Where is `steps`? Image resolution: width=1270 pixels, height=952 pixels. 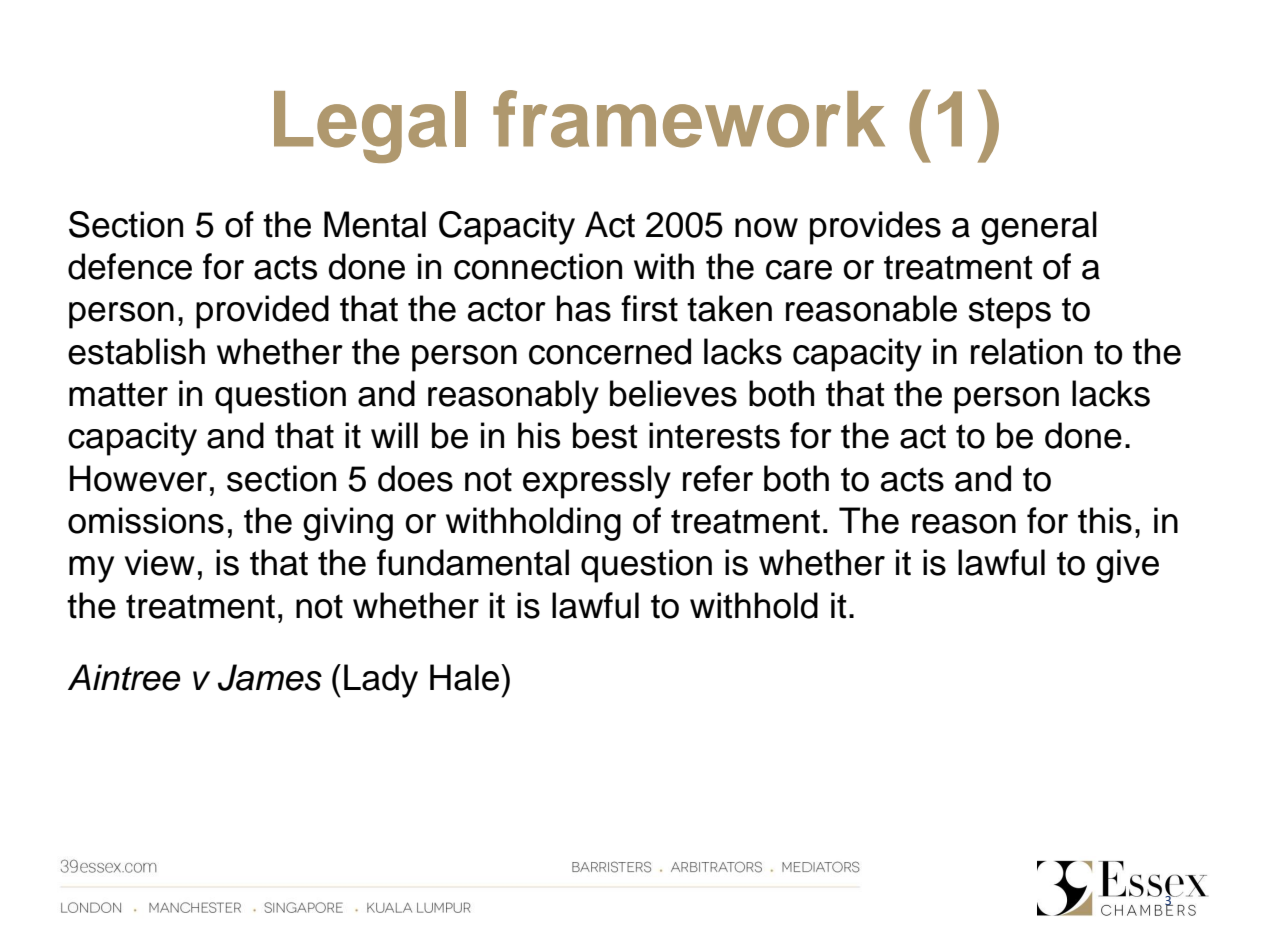
steps is located at coordinates (1010, 313).
